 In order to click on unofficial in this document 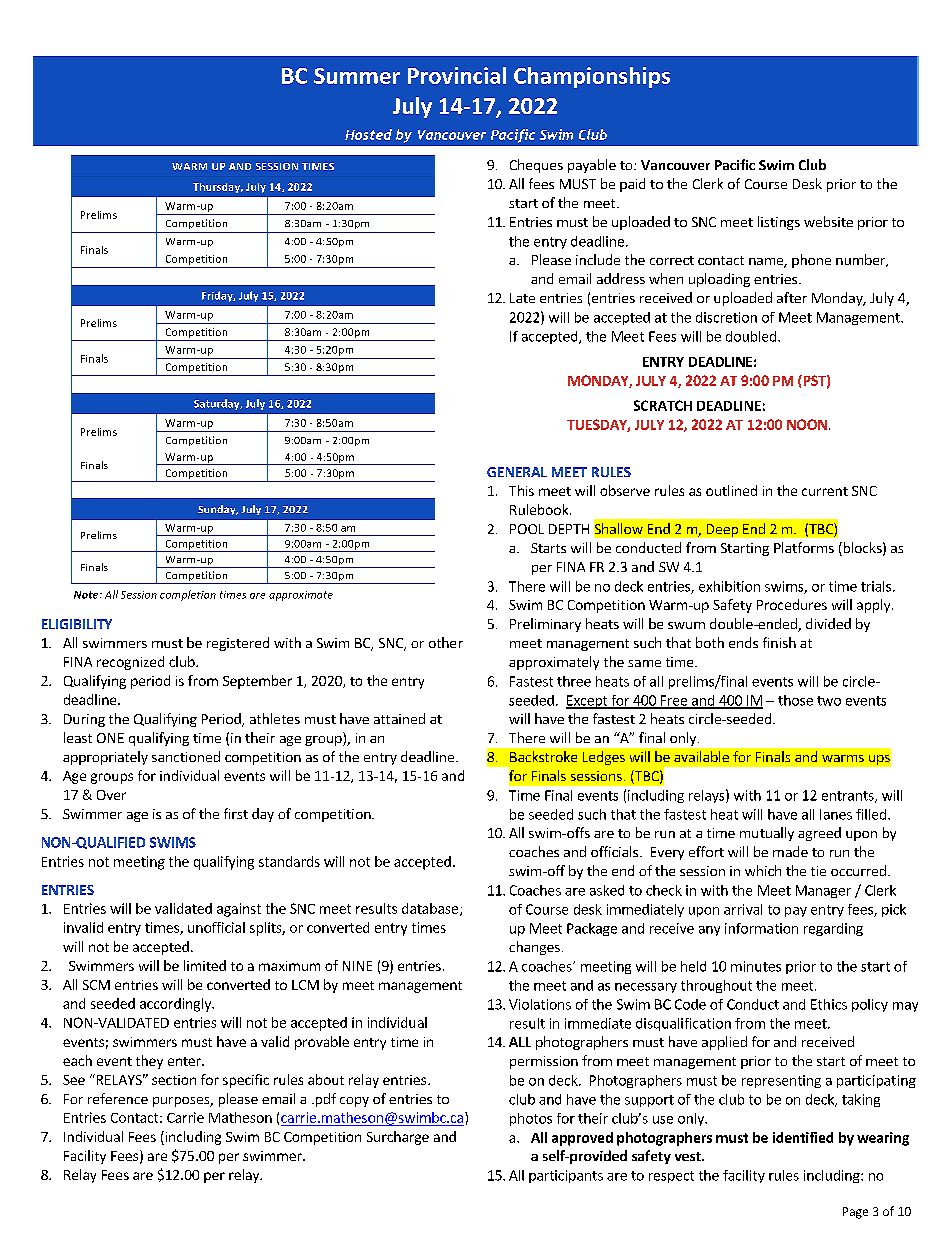, I will do `click(216, 927)`.
